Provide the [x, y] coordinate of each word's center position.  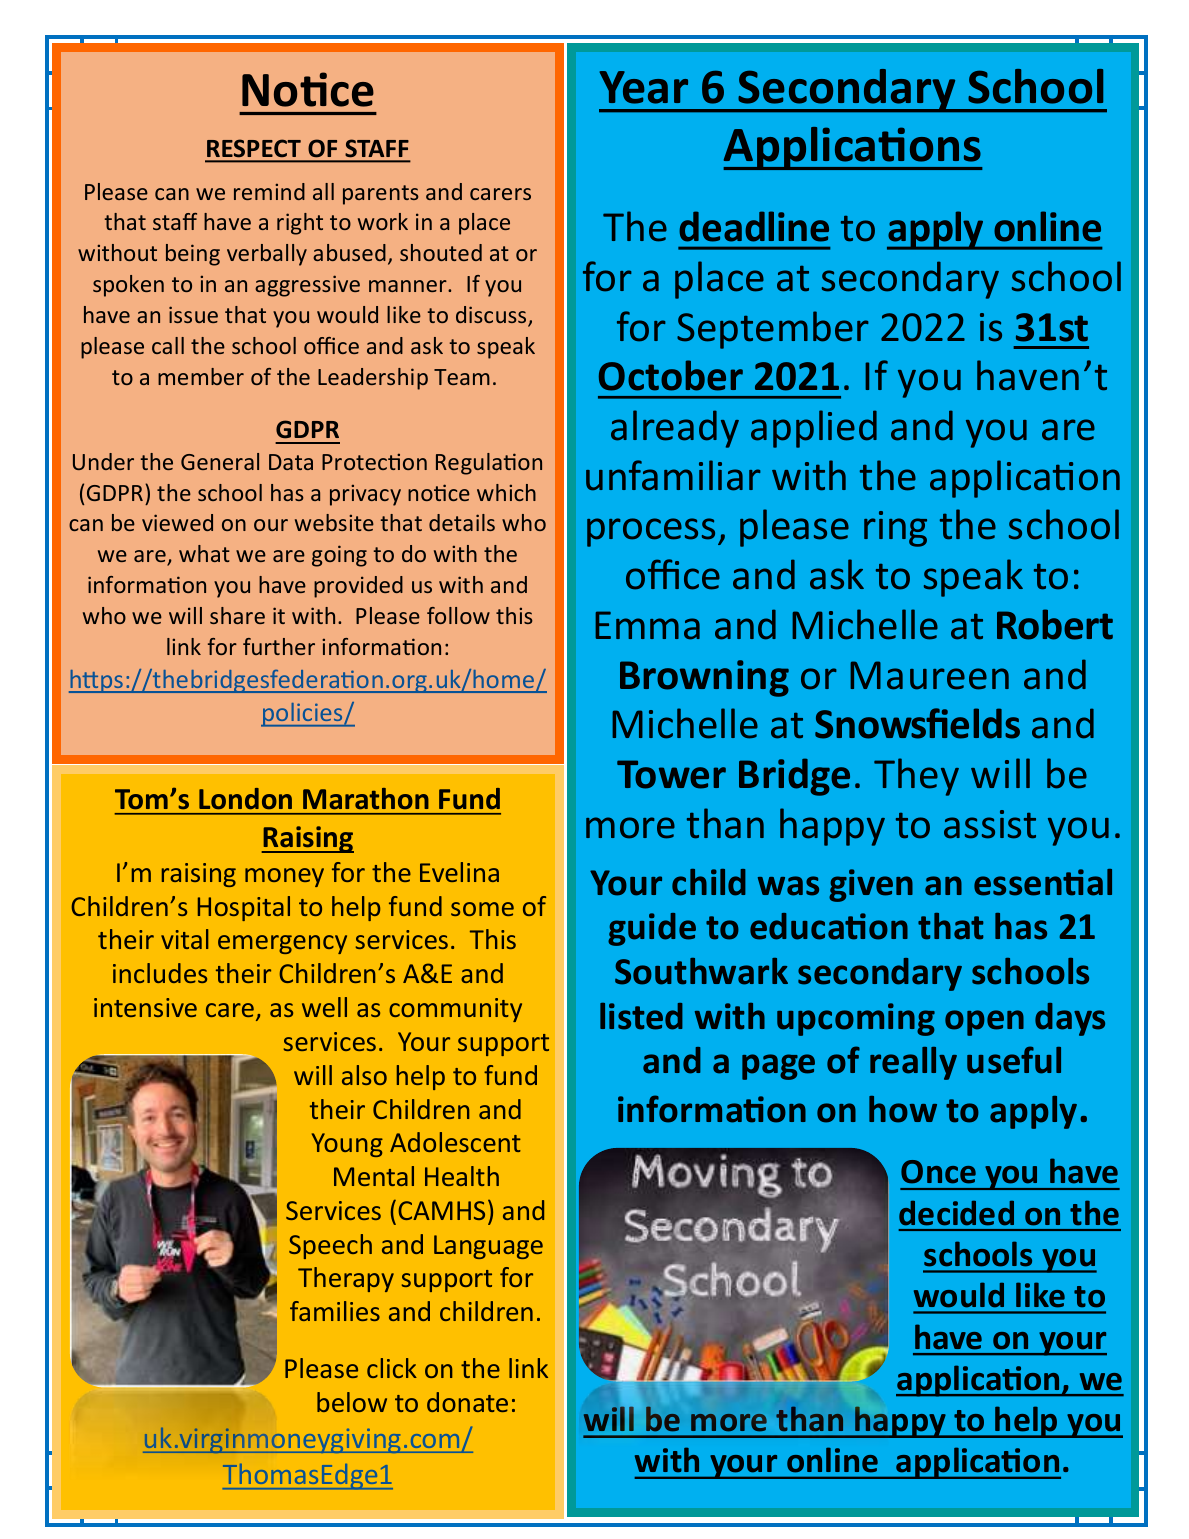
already [675, 429]
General [220, 461]
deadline [754, 226]
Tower [671, 774]
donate [467, 1402]
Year [643, 87]
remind [269, 191]
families [335, 1311]
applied [814, 429]
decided [956, 1213]
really [913, 1063]
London [245, 798]
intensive [145, 1007]
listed [641, 1016]
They [916, 777]
